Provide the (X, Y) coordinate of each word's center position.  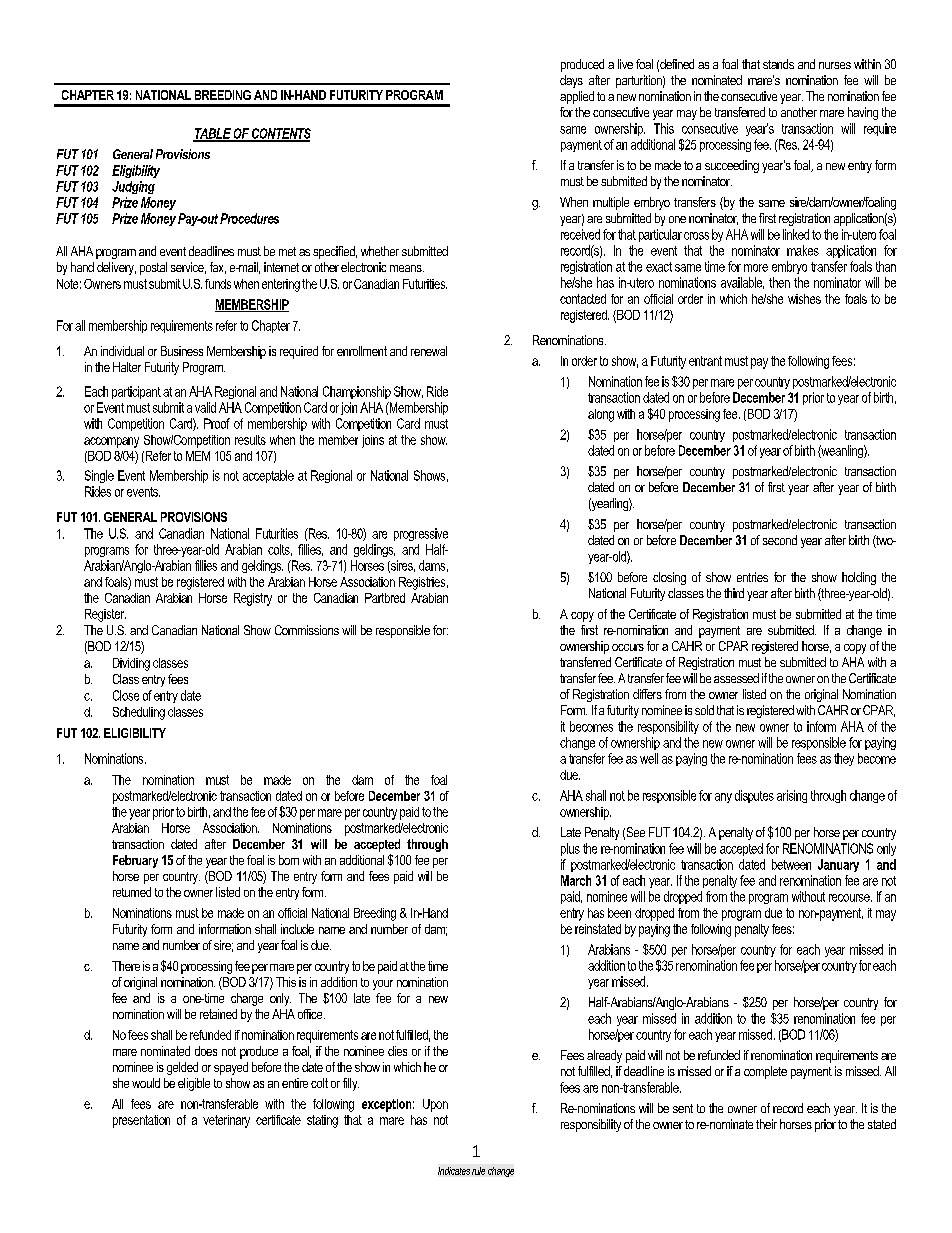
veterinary (226, 1121)
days (571, 81)
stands (778, 64)
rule (478, 1171)
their (766, 1124)
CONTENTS (280, 134)
